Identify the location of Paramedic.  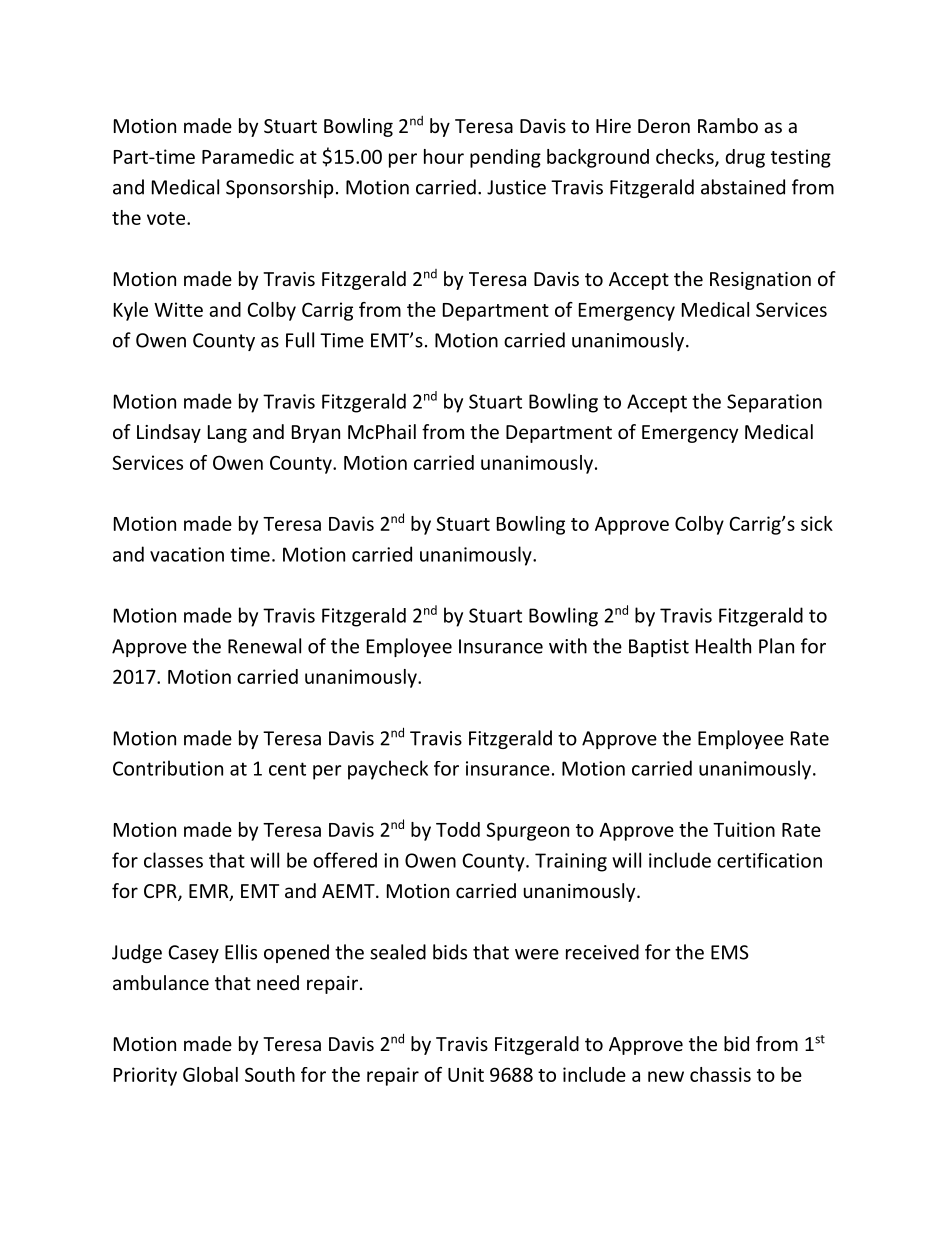
(248, 156).
